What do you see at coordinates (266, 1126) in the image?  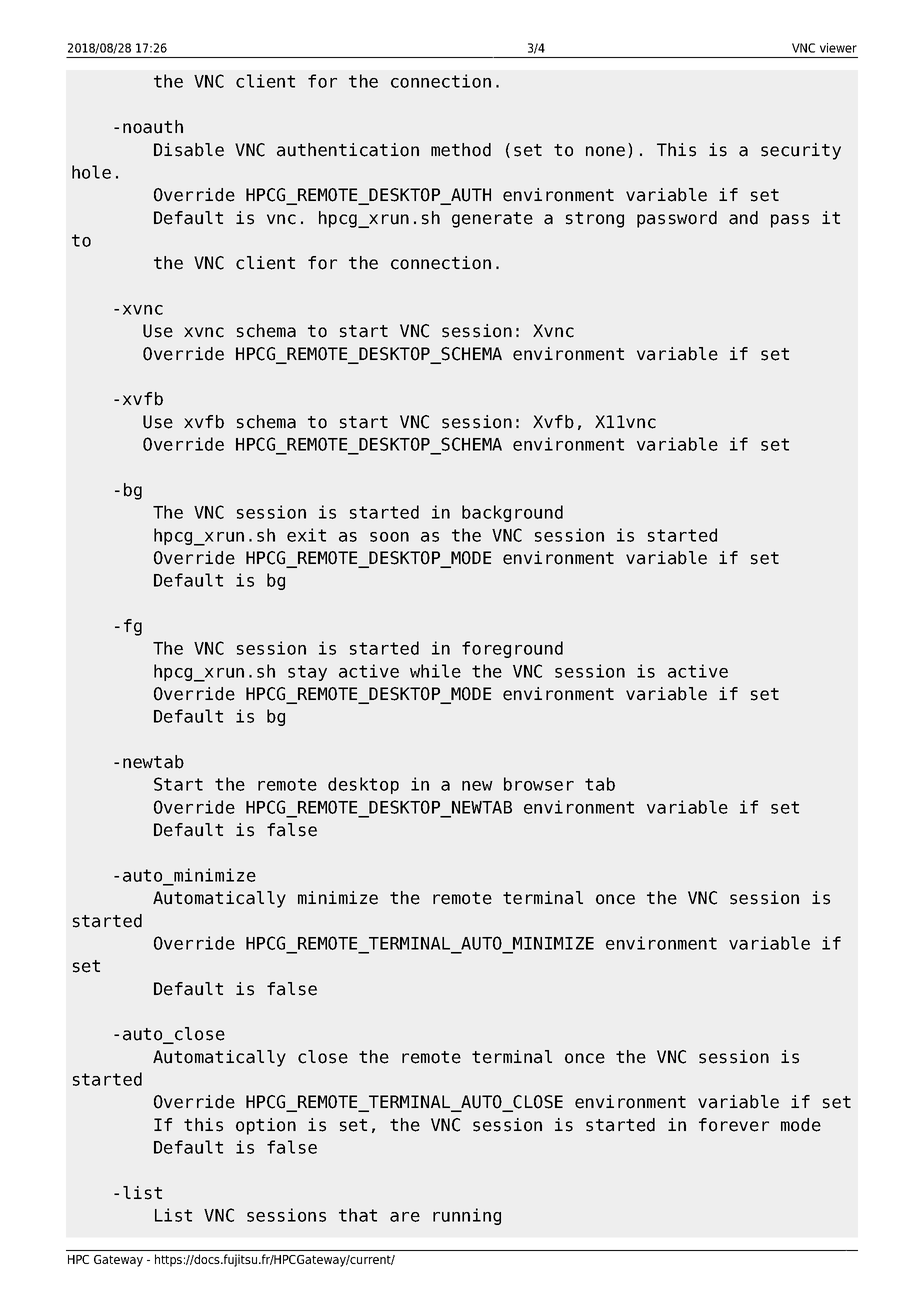 I see `option` at bounding box center [266, 1126].
